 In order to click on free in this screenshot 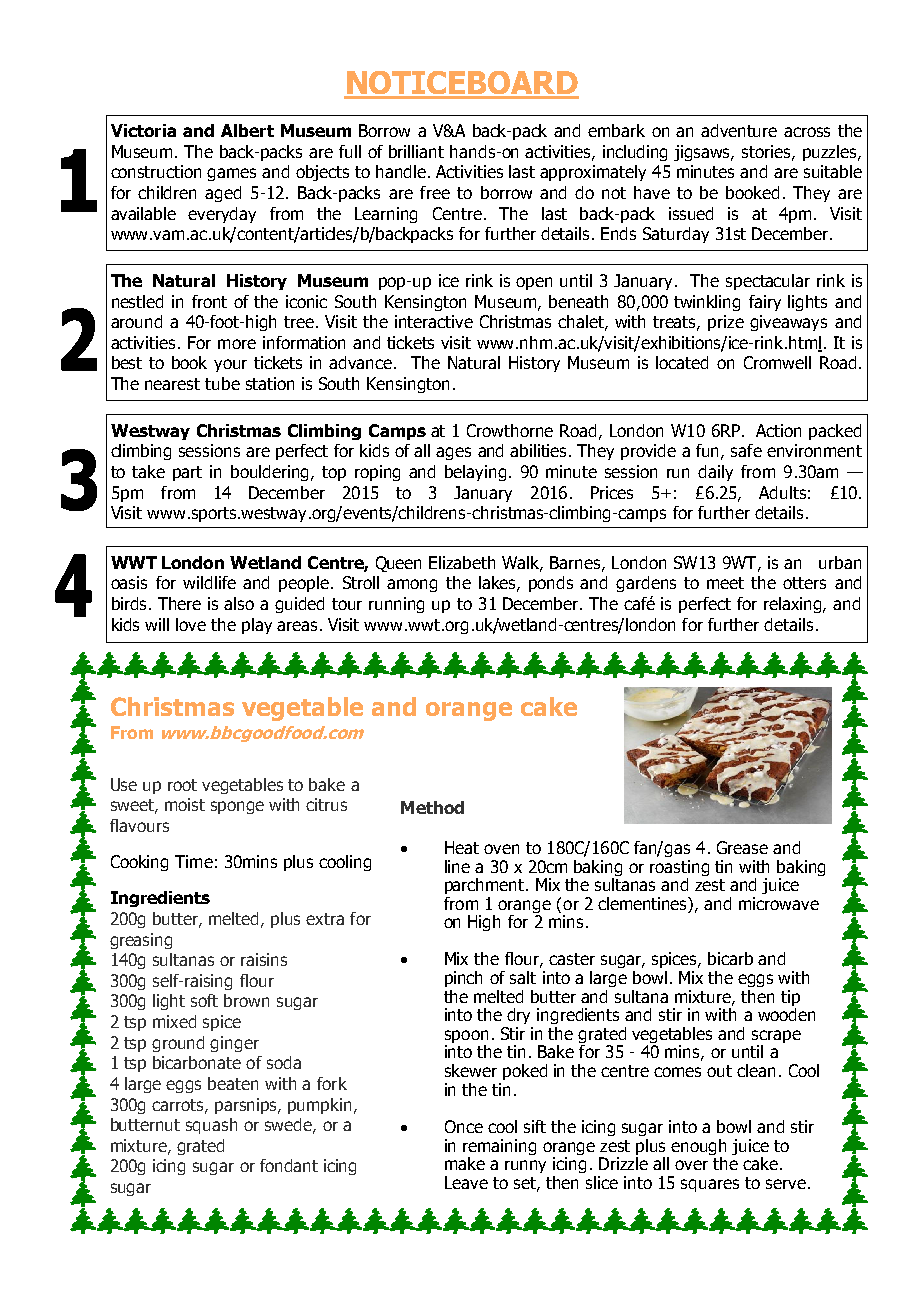, I will do `click(435, 192)`.
